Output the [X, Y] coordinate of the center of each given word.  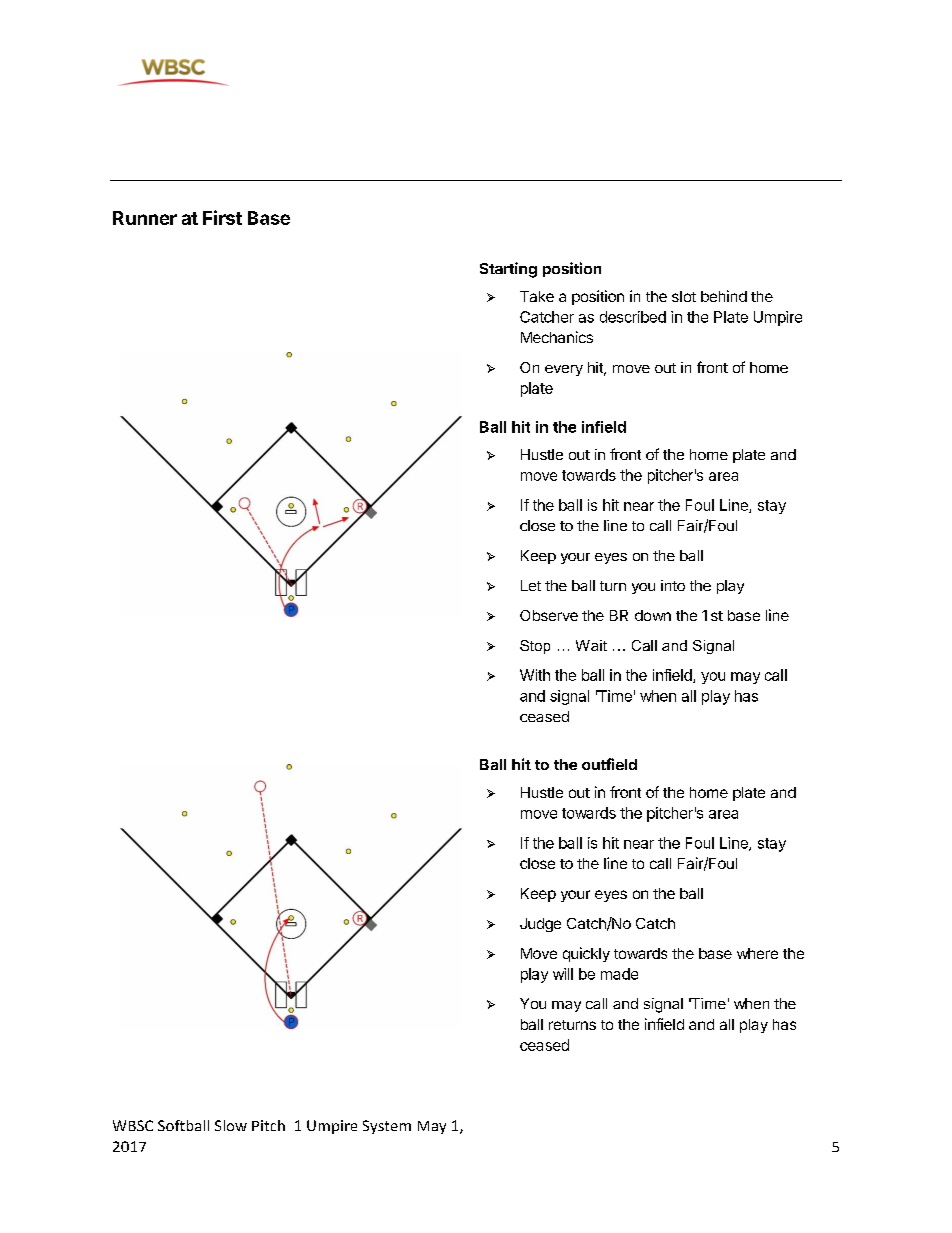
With [535, 675]
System [387, 1127]
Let [531, 585]
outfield [609, 764]
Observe [549, 615]
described [633, 317]
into [673, 585]
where [757, 953]
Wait [591, 645]
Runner [145, 218]
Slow [231, 1125]
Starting [508, 270]
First [222, 217]
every [564, 370]
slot [684, 296]
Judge [540, 925]
